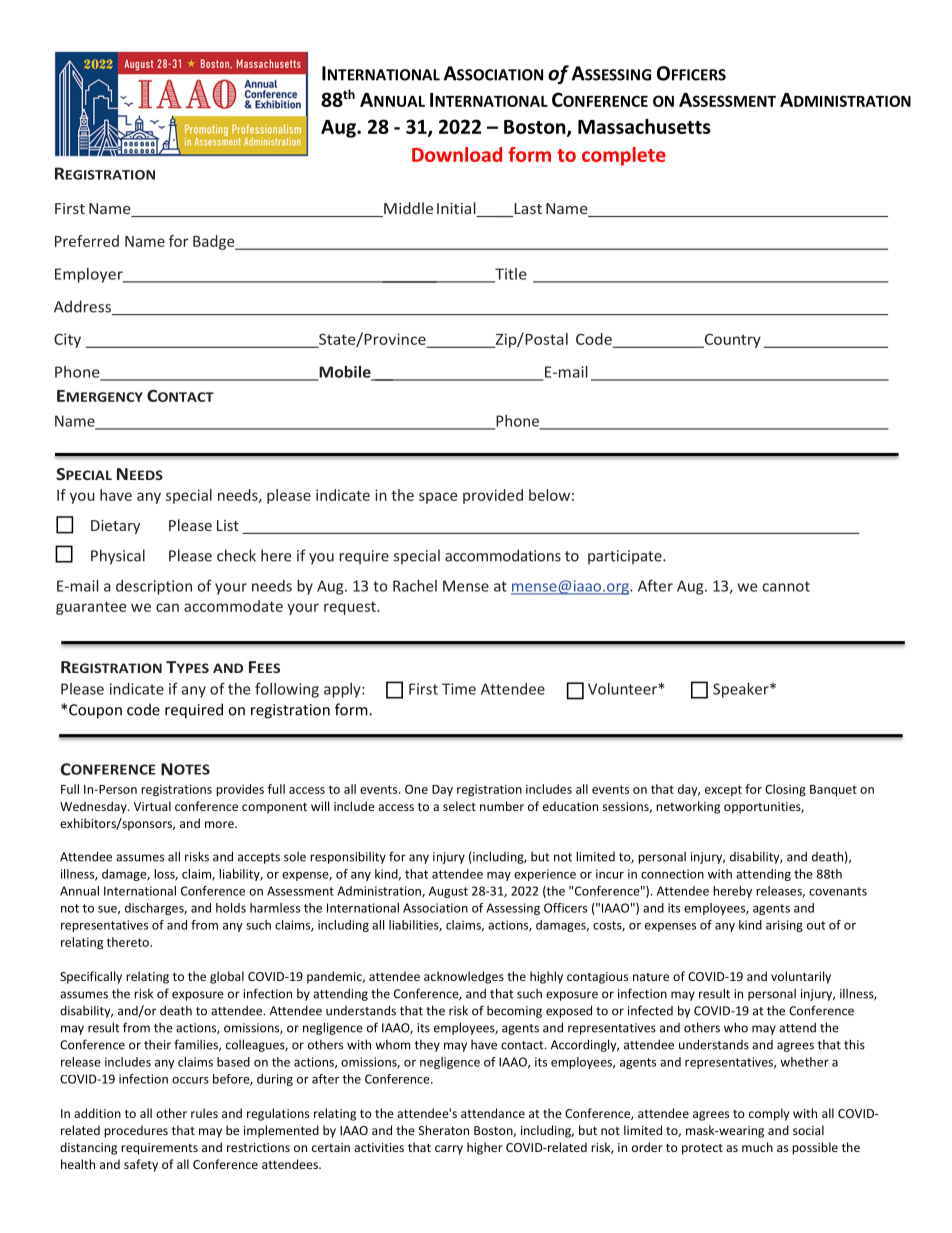 The image size is (952, 1233). I want to click on City, so click(67, 340).
